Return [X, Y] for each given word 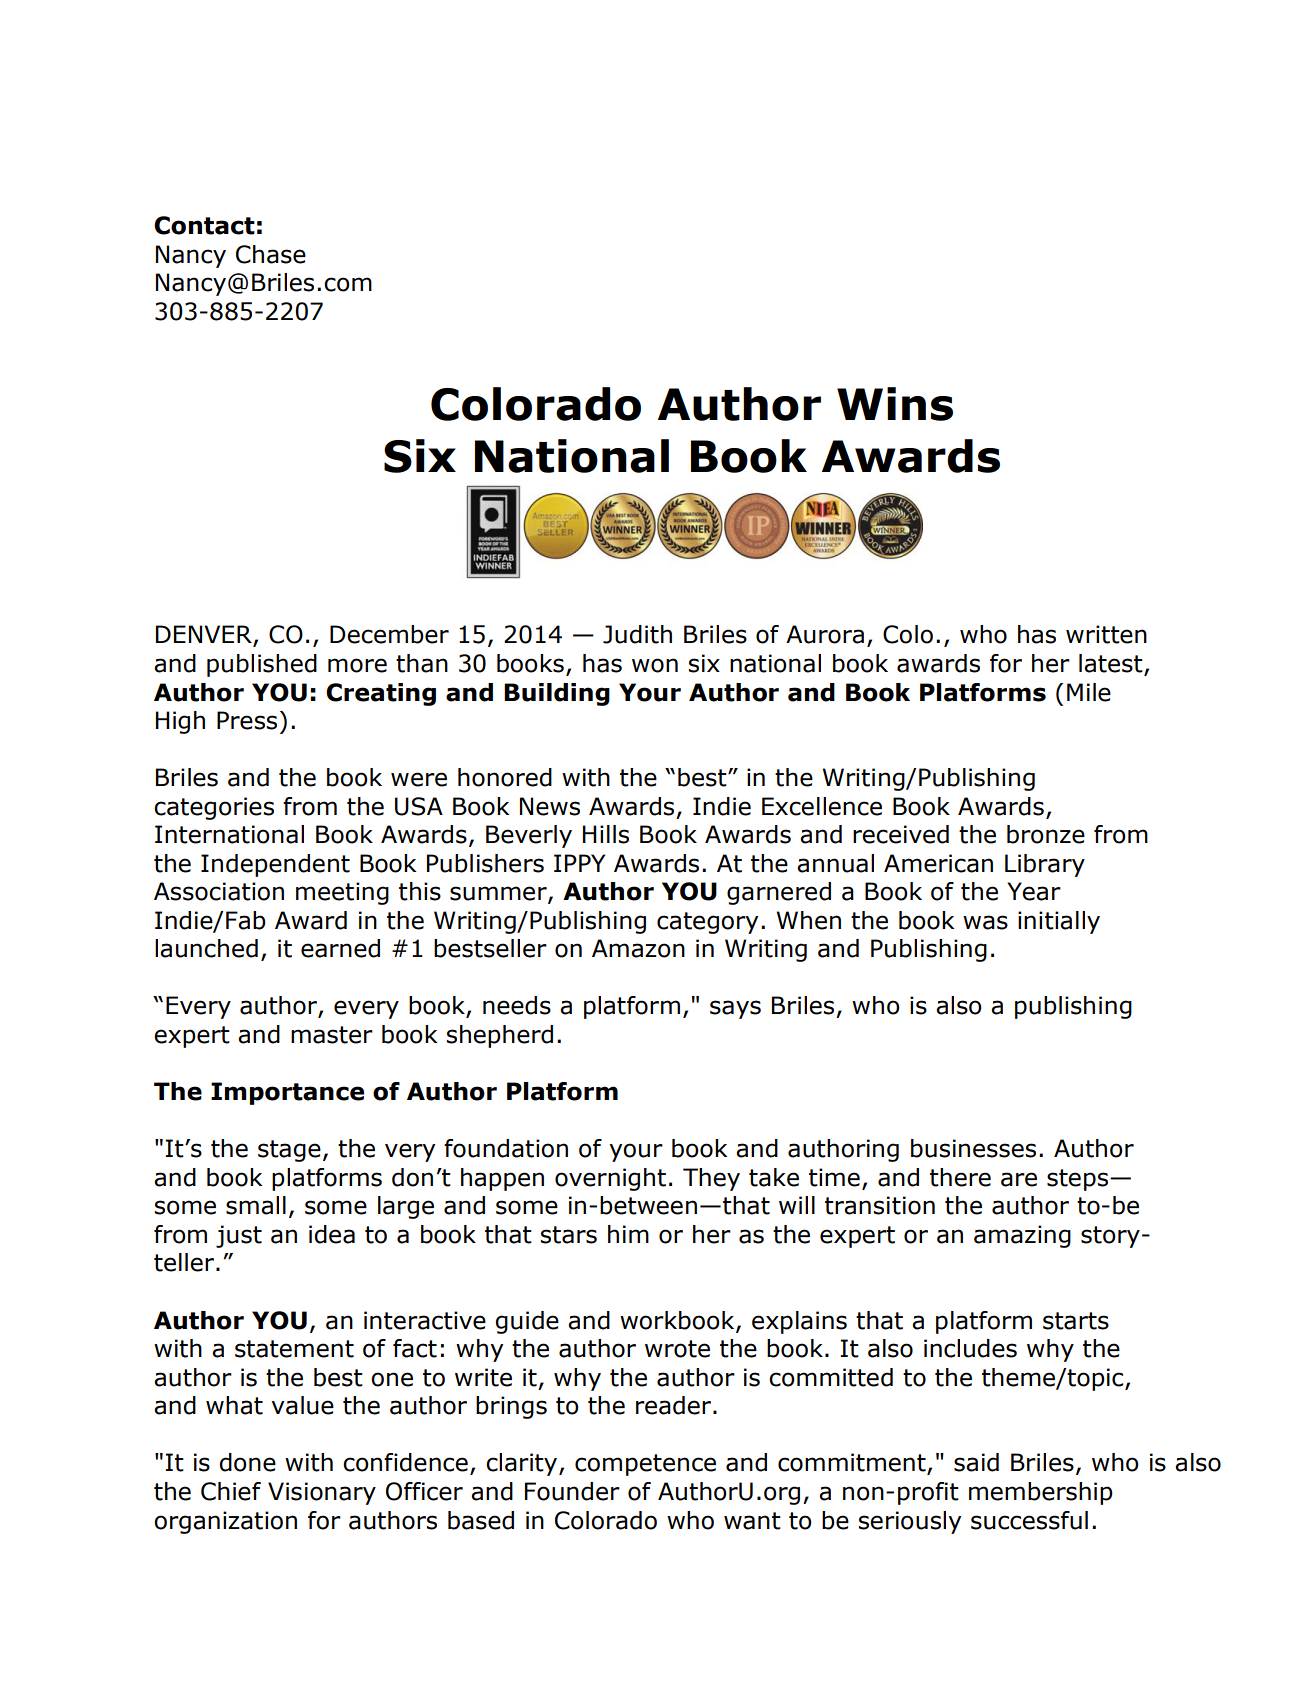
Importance [287, 1093]
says [735, 1009]
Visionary [322, 1493]
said [976, 1462]
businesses [973, 1148]
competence [645, 1465]
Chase [271, 254]
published [262, 665]
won [655, 665]
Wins [895, 404]
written [1106, 634]
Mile [1089, 692]
